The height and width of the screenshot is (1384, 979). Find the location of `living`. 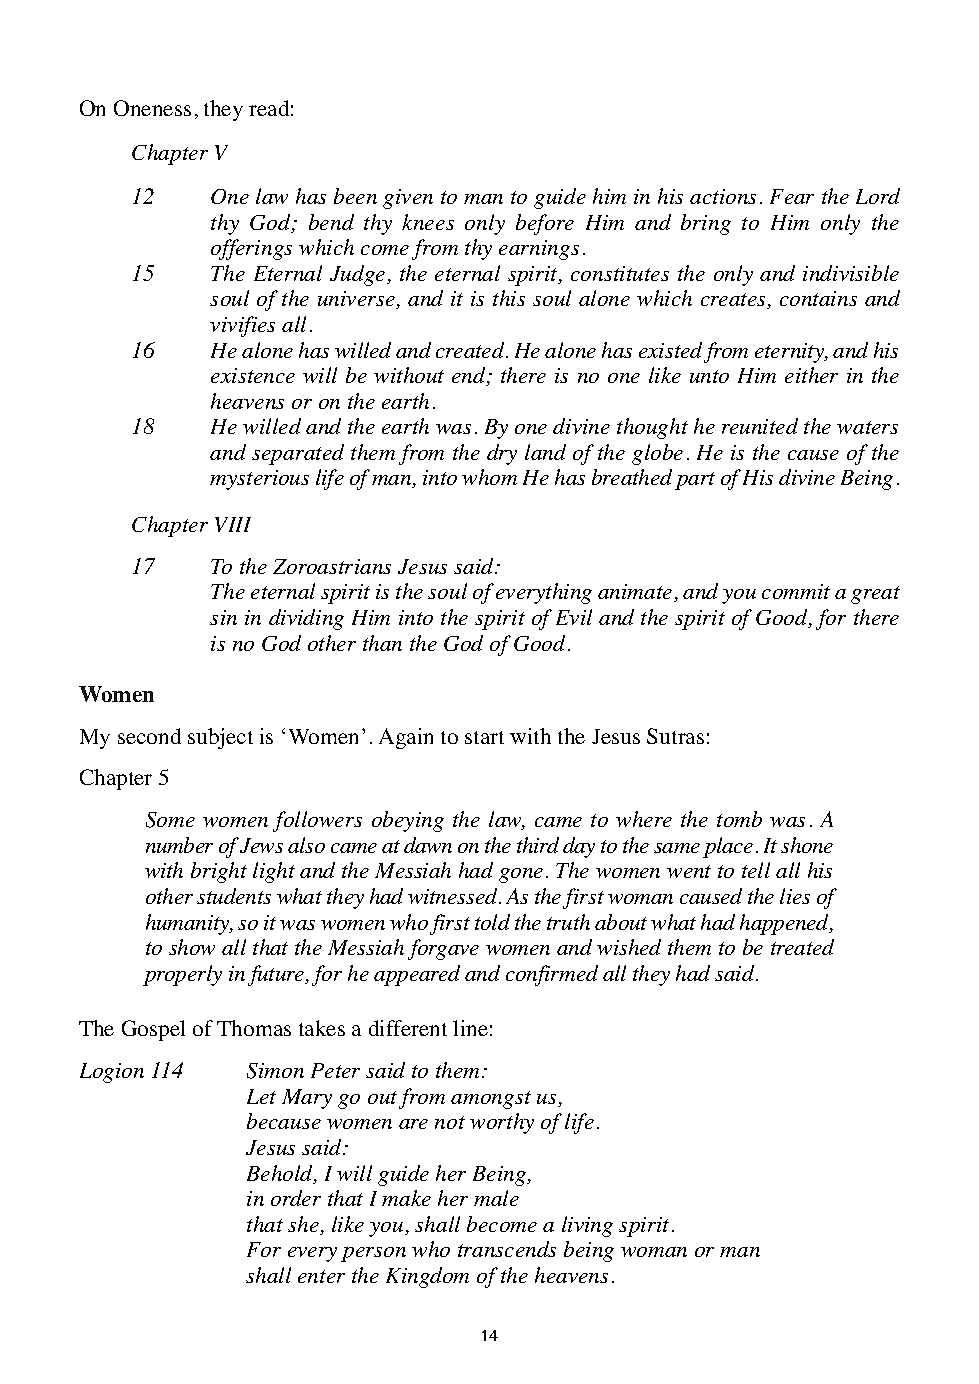

living is located at coordinates (587, 1226).
